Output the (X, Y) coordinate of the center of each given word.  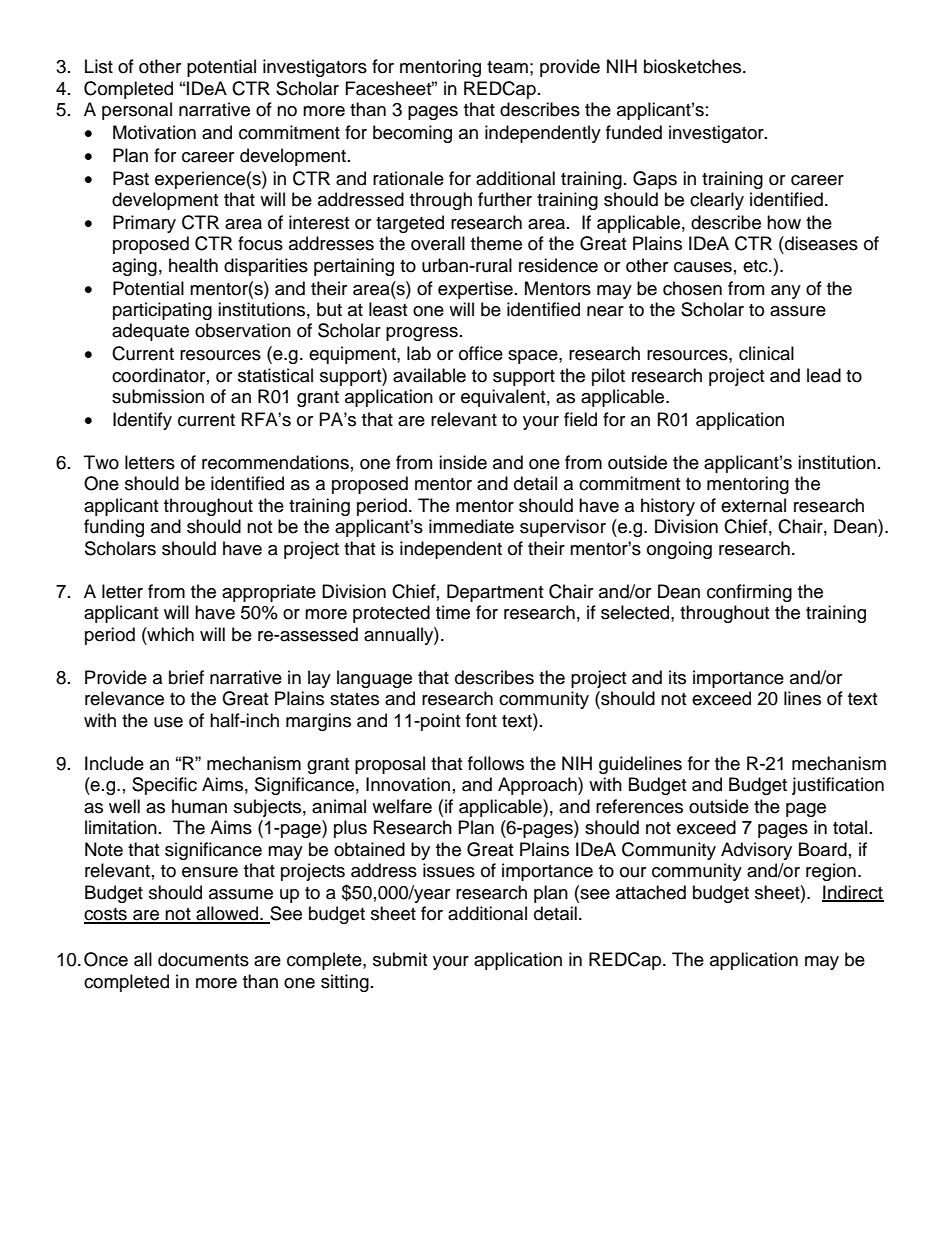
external (753, 505)
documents (203, 959)
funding (114, 528)
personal (137, 111)
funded (634, 132)
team (507, 67)
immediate (471, 526)
